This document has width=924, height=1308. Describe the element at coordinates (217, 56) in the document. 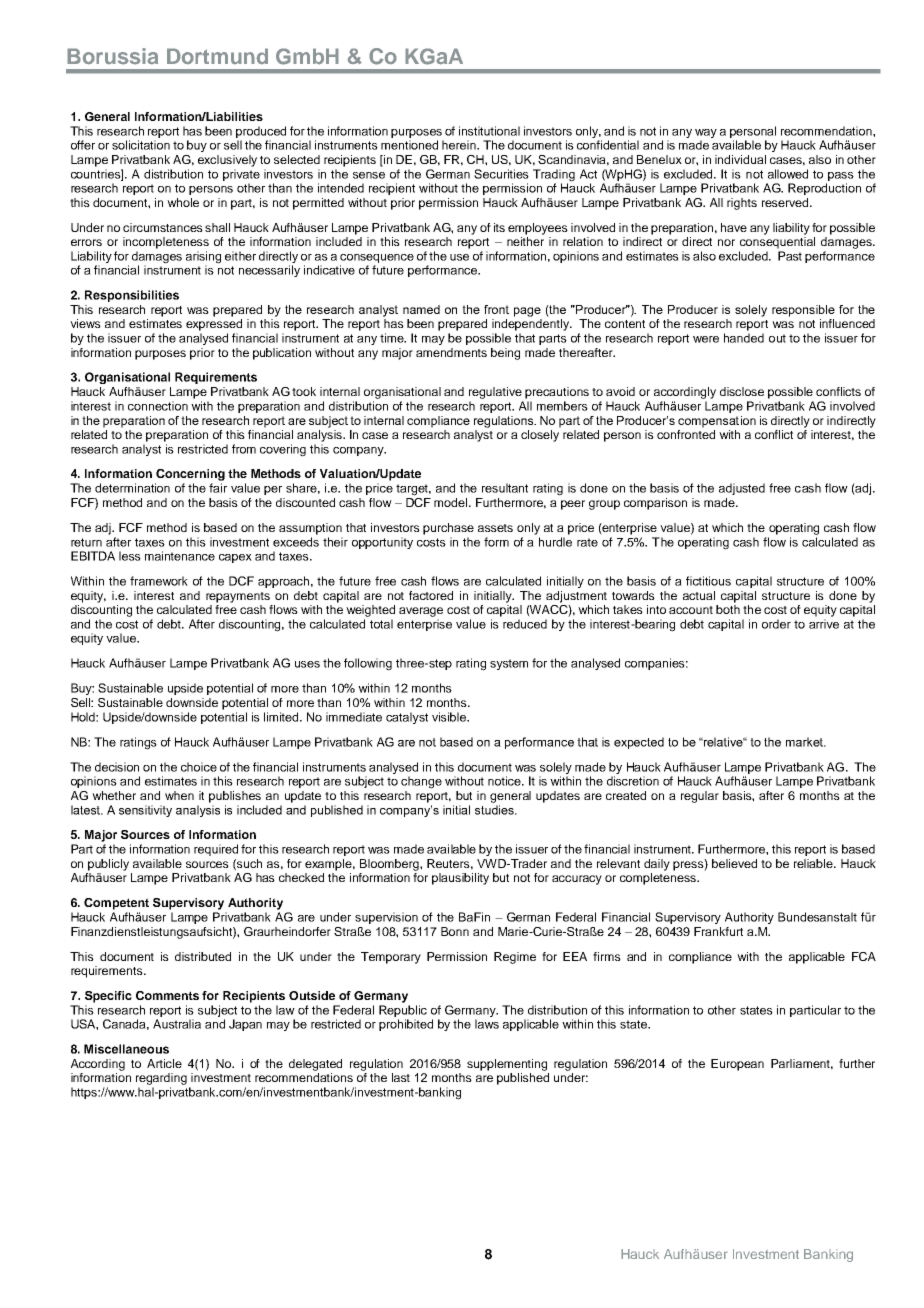

I see `Dortmund` at that location.
